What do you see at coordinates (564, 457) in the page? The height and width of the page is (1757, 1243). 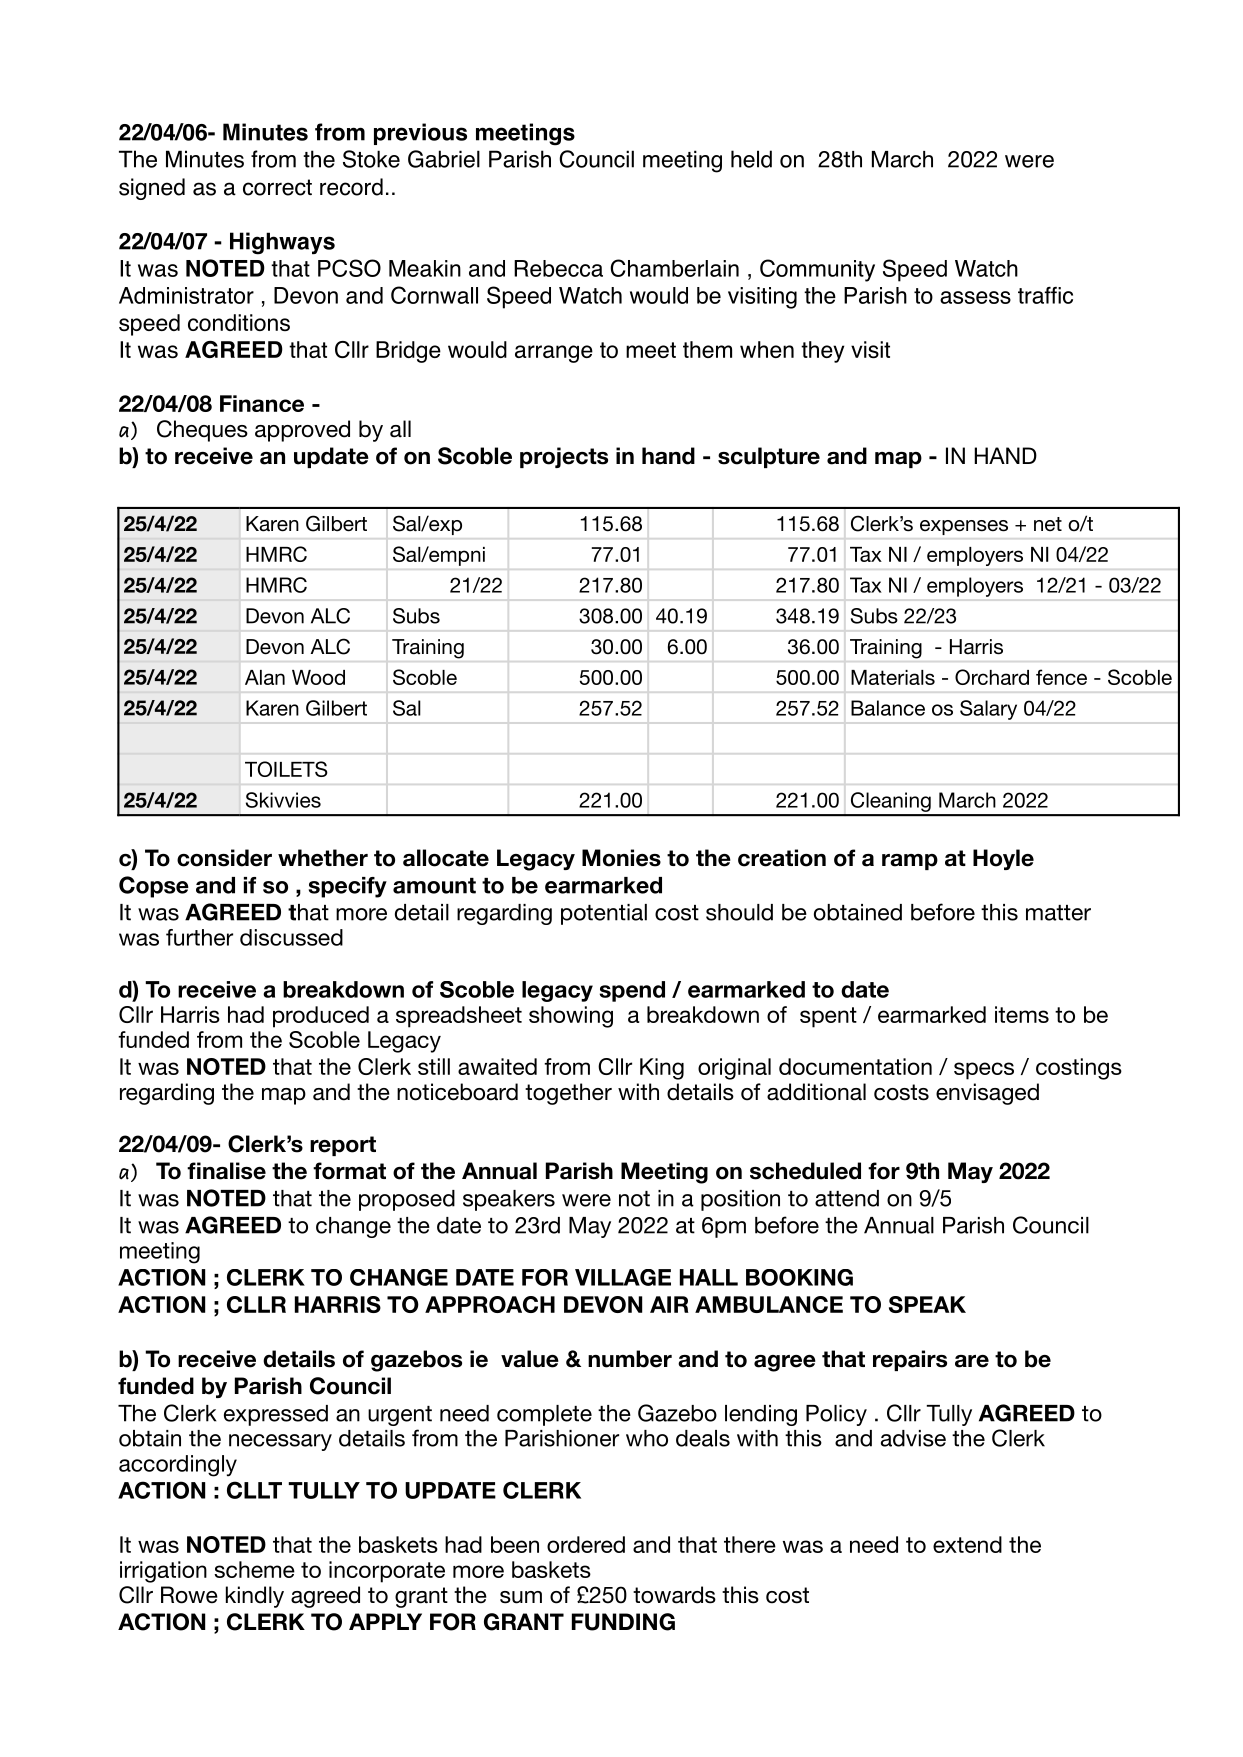 I see `projects` at bounding box center [564, 457].
